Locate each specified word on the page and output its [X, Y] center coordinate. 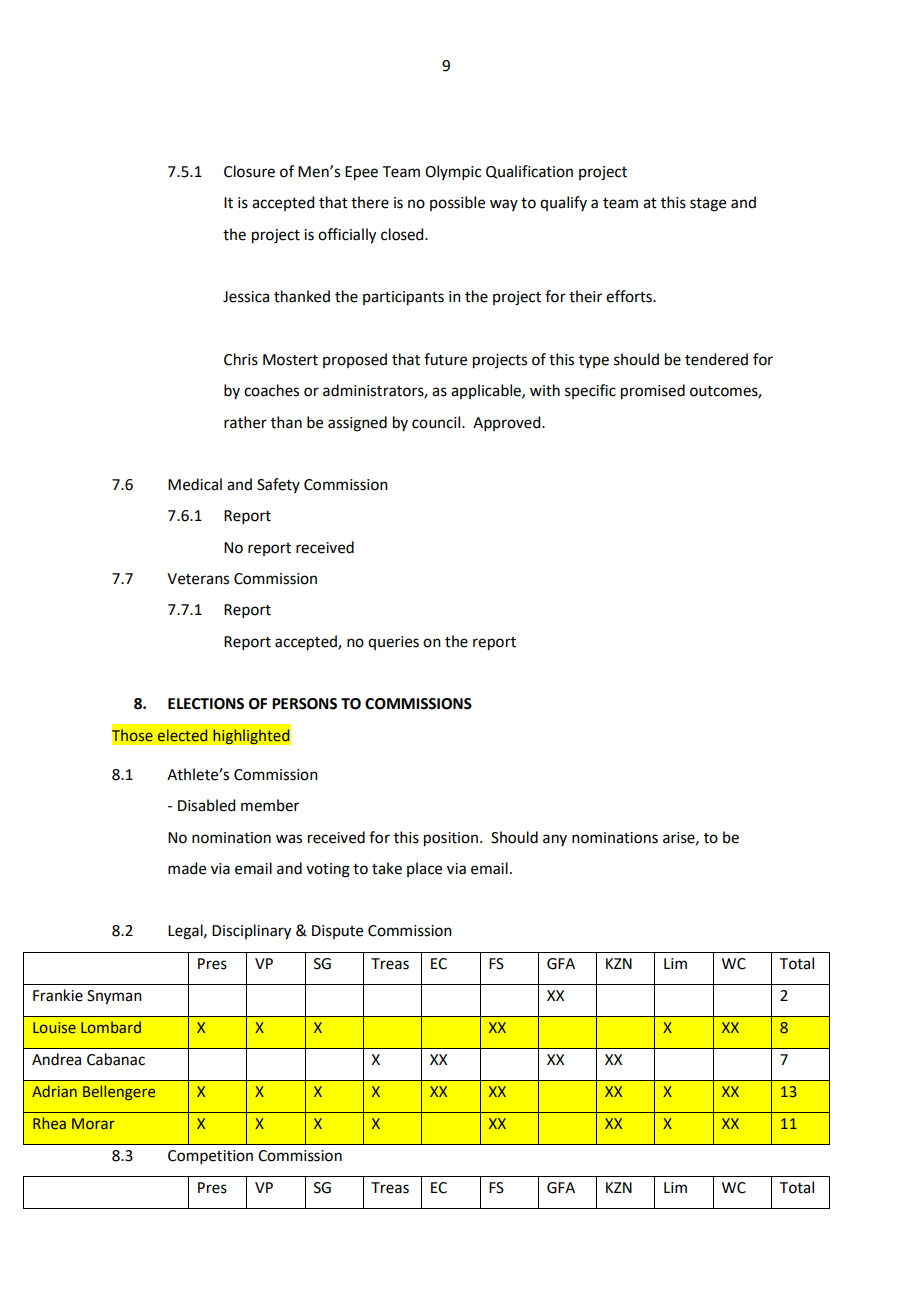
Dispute [337, 932]
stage [708, 205]
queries [393, 643]
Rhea [49, 1123]
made [187, 868]
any [555, 840]
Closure [249, 171]
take [387, 868]
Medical [195, 484]
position [451, 839]
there [370, 202]
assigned [357, 424]
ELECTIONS [206, 704]
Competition [210, 1157]
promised [653, 392]
